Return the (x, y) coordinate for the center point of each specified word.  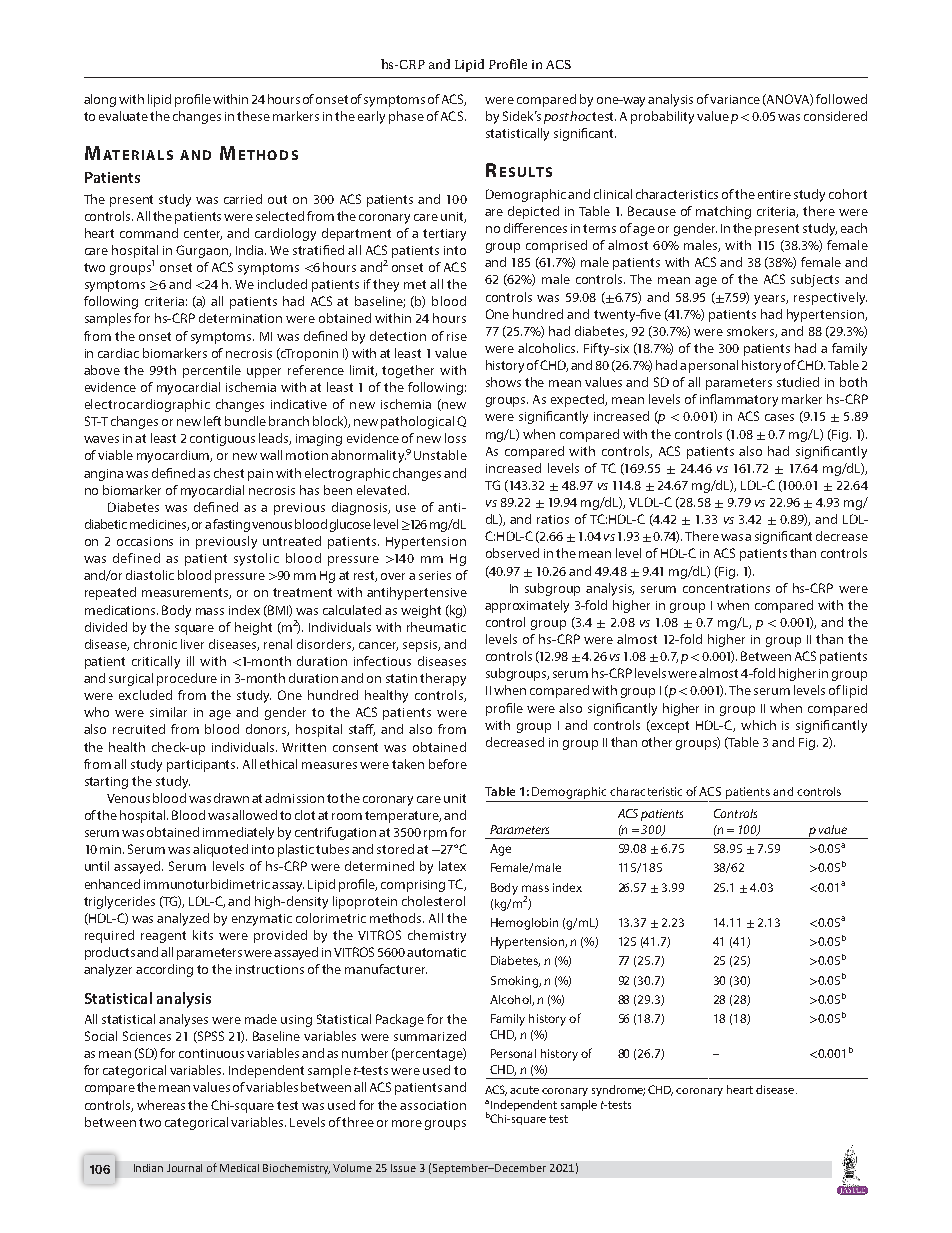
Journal (184, 1168)
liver (192, 644)
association (433, 1105)
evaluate (123, 116)
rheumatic (436, 627)
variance (735, 99)
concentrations (726, 588)
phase (406, 117)
